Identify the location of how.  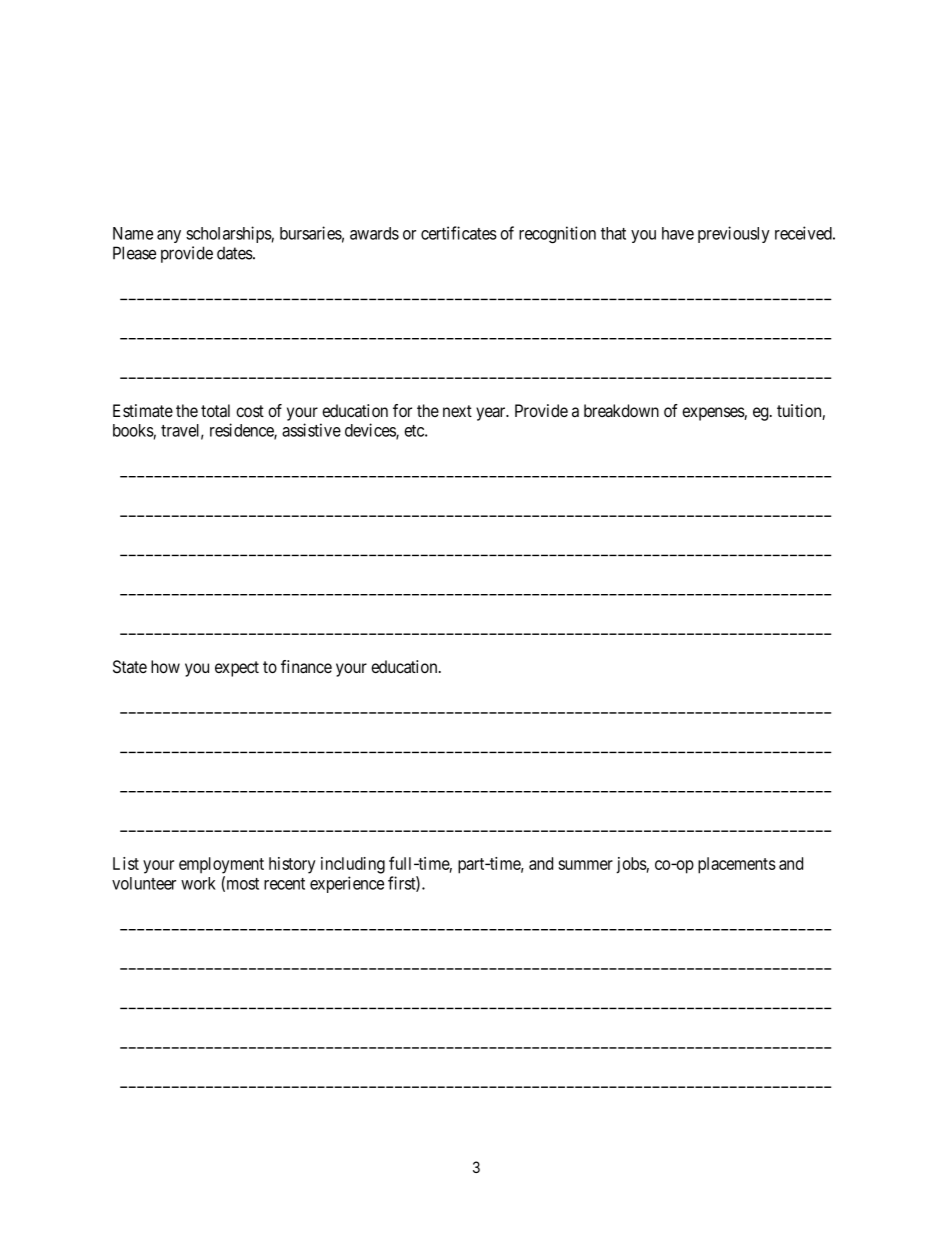
(165, 666).
